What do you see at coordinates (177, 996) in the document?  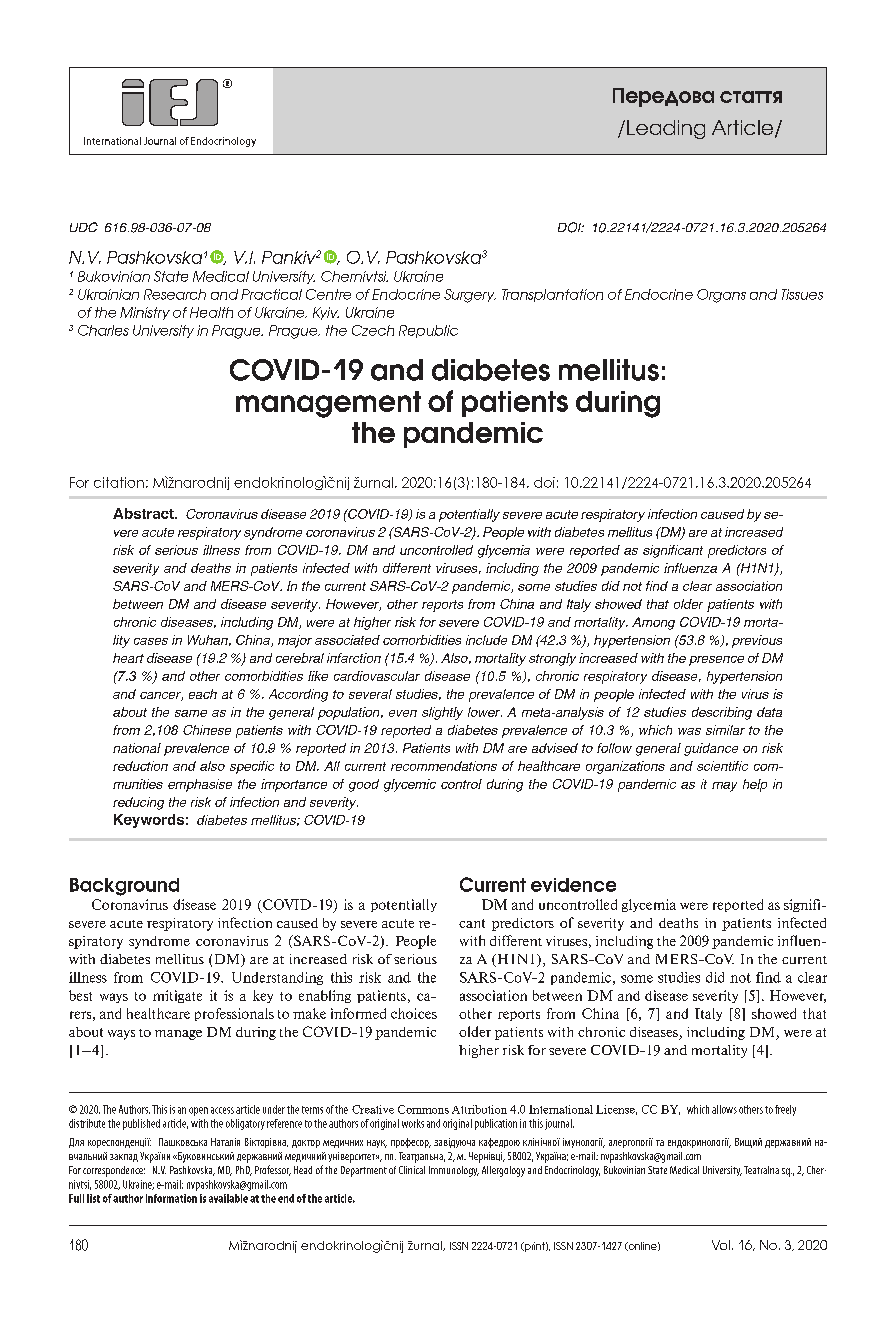 I see `mitigate` at bounding box center [177, 996].
